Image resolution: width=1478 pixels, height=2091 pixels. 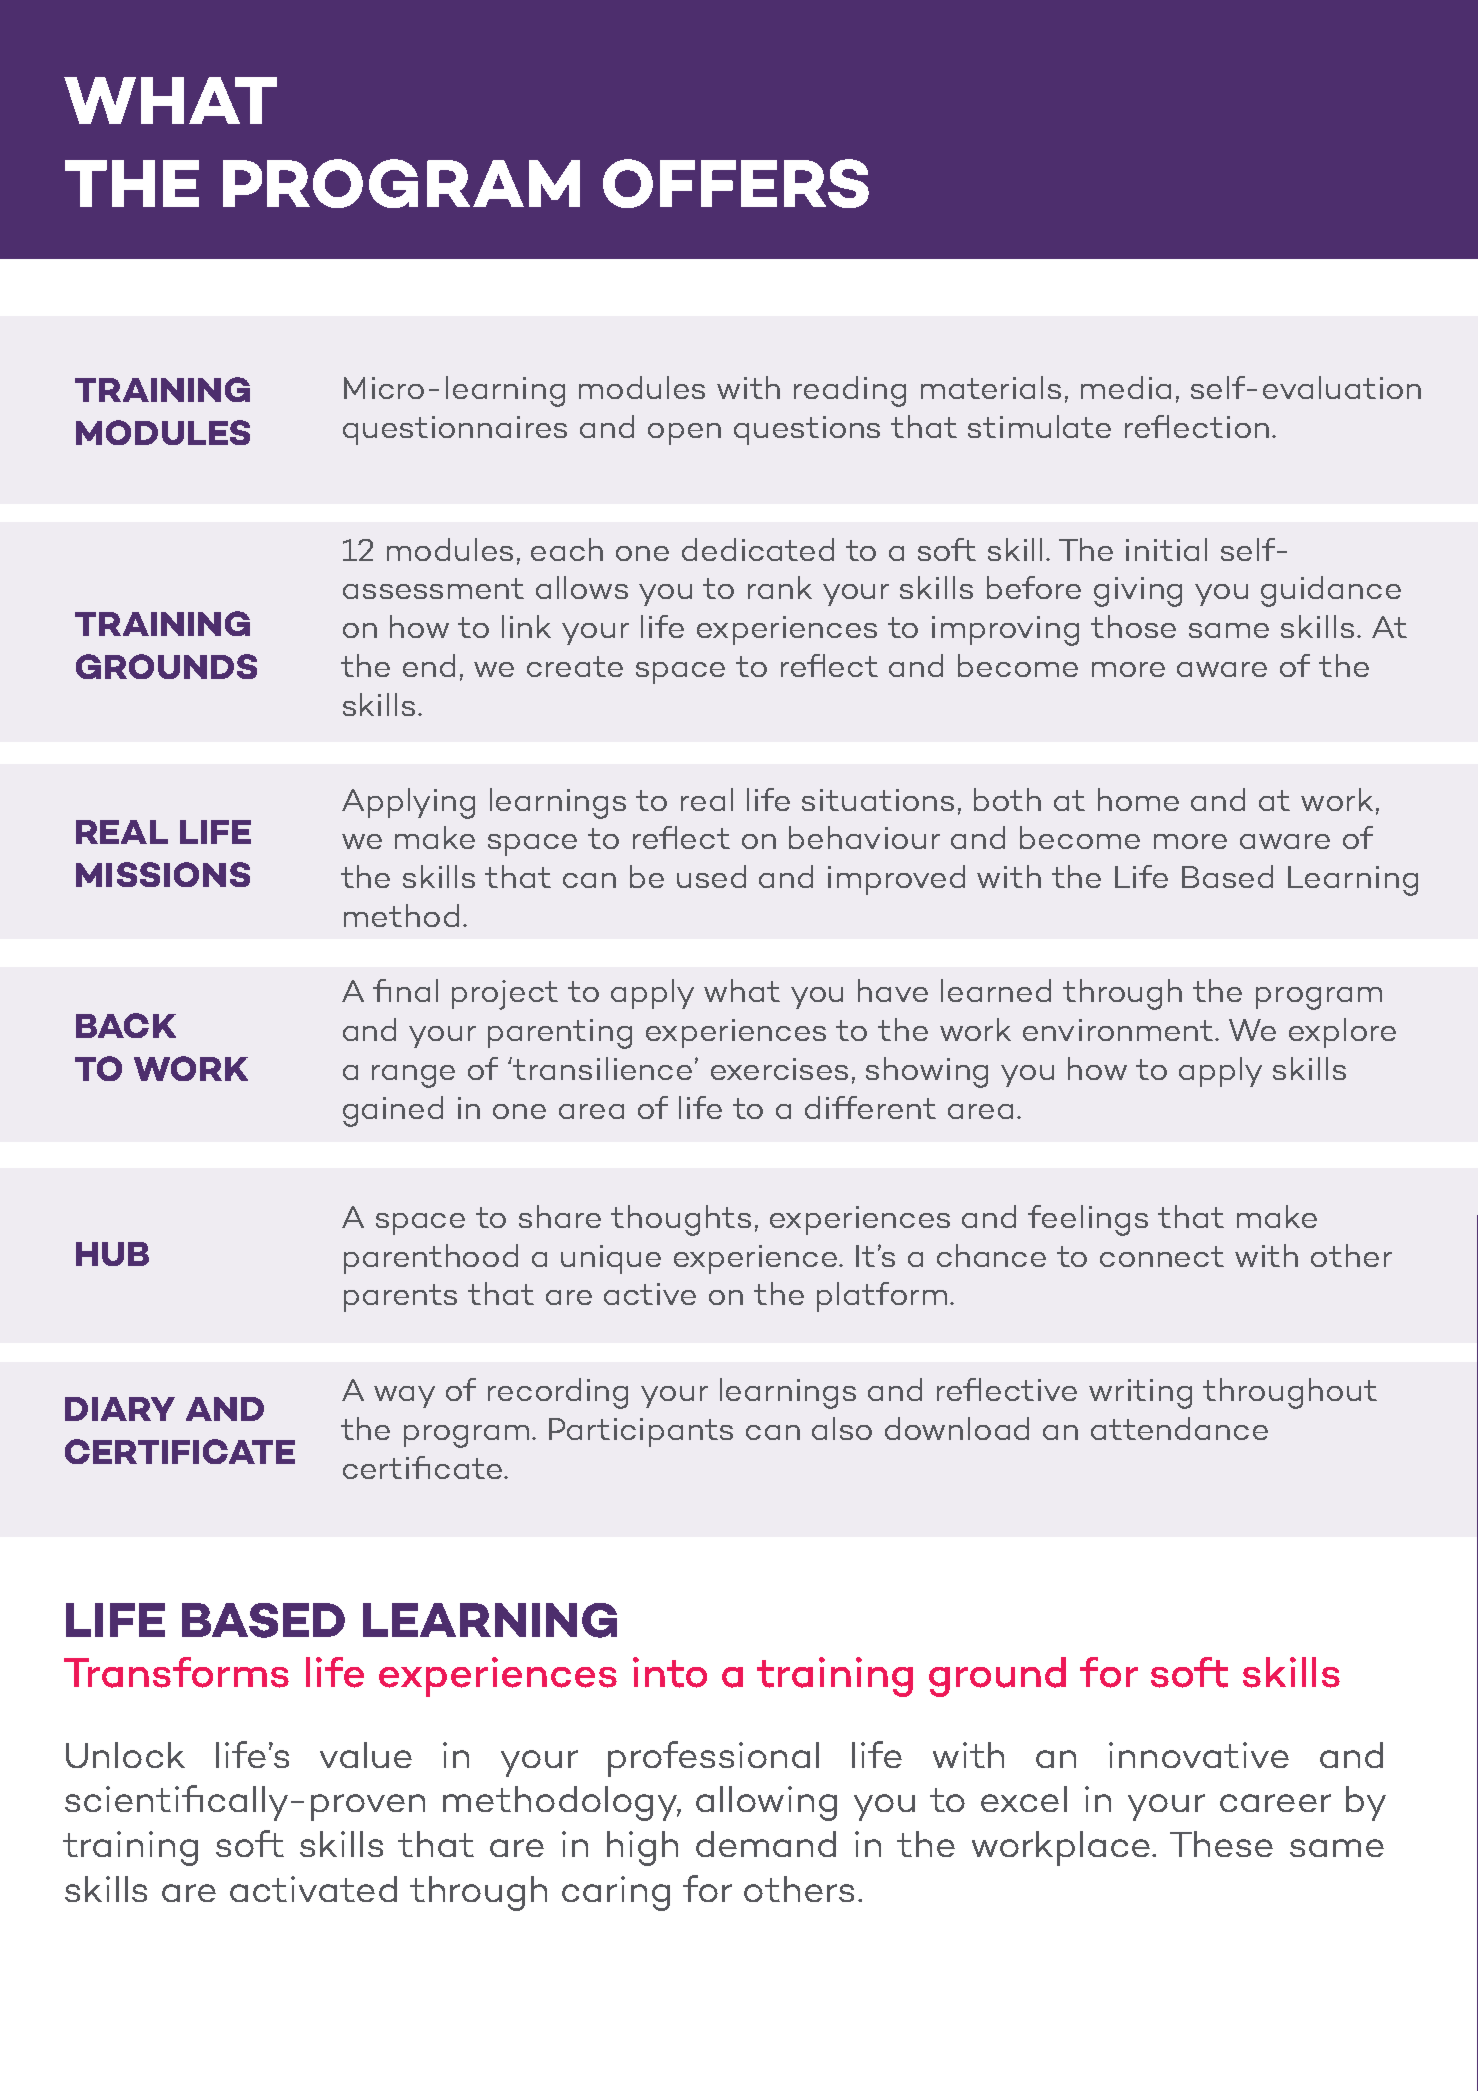 I want to click on activated, so click(x=313, y=1889).
